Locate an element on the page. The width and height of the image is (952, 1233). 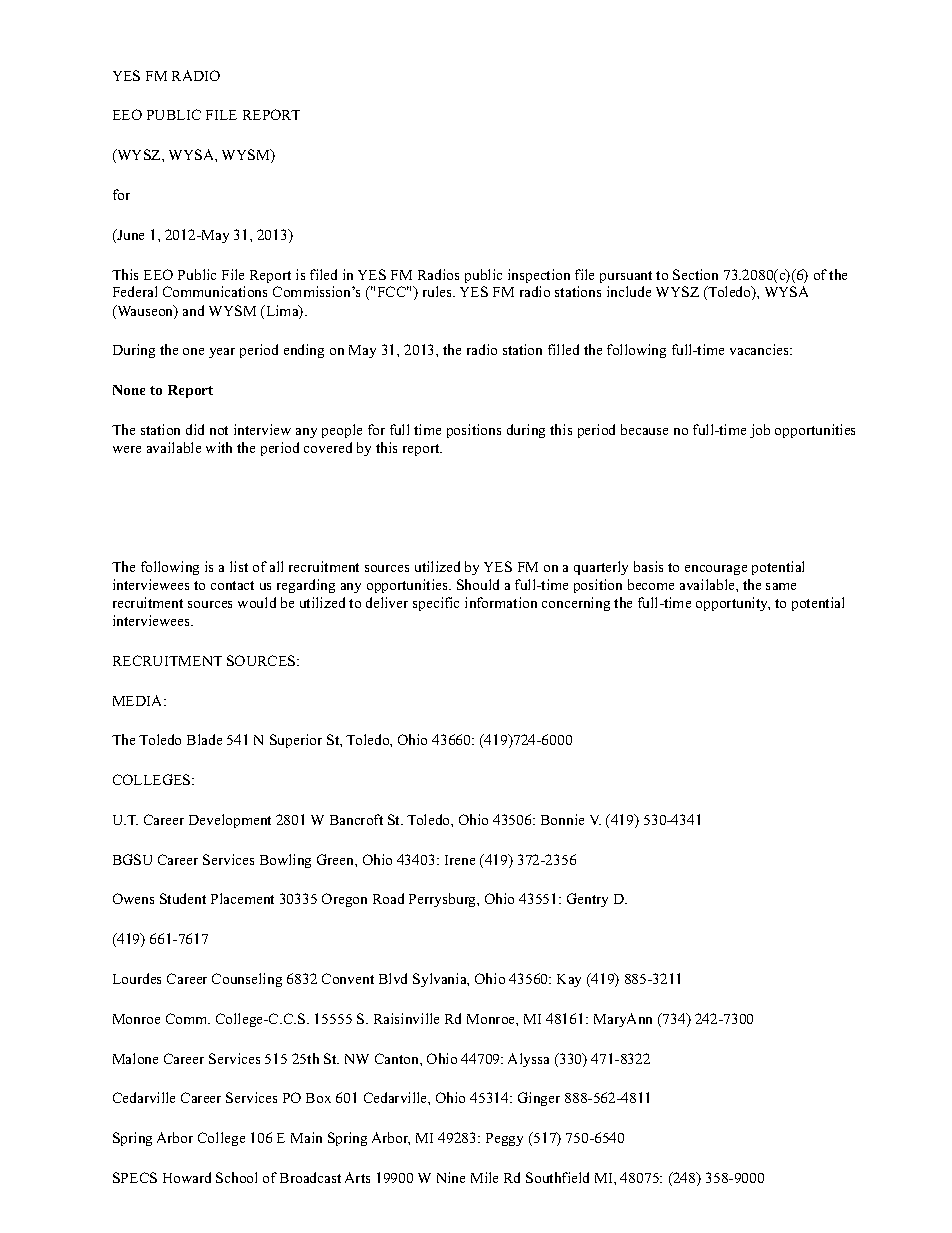
Blvd is located at coordinates (393, 978).
